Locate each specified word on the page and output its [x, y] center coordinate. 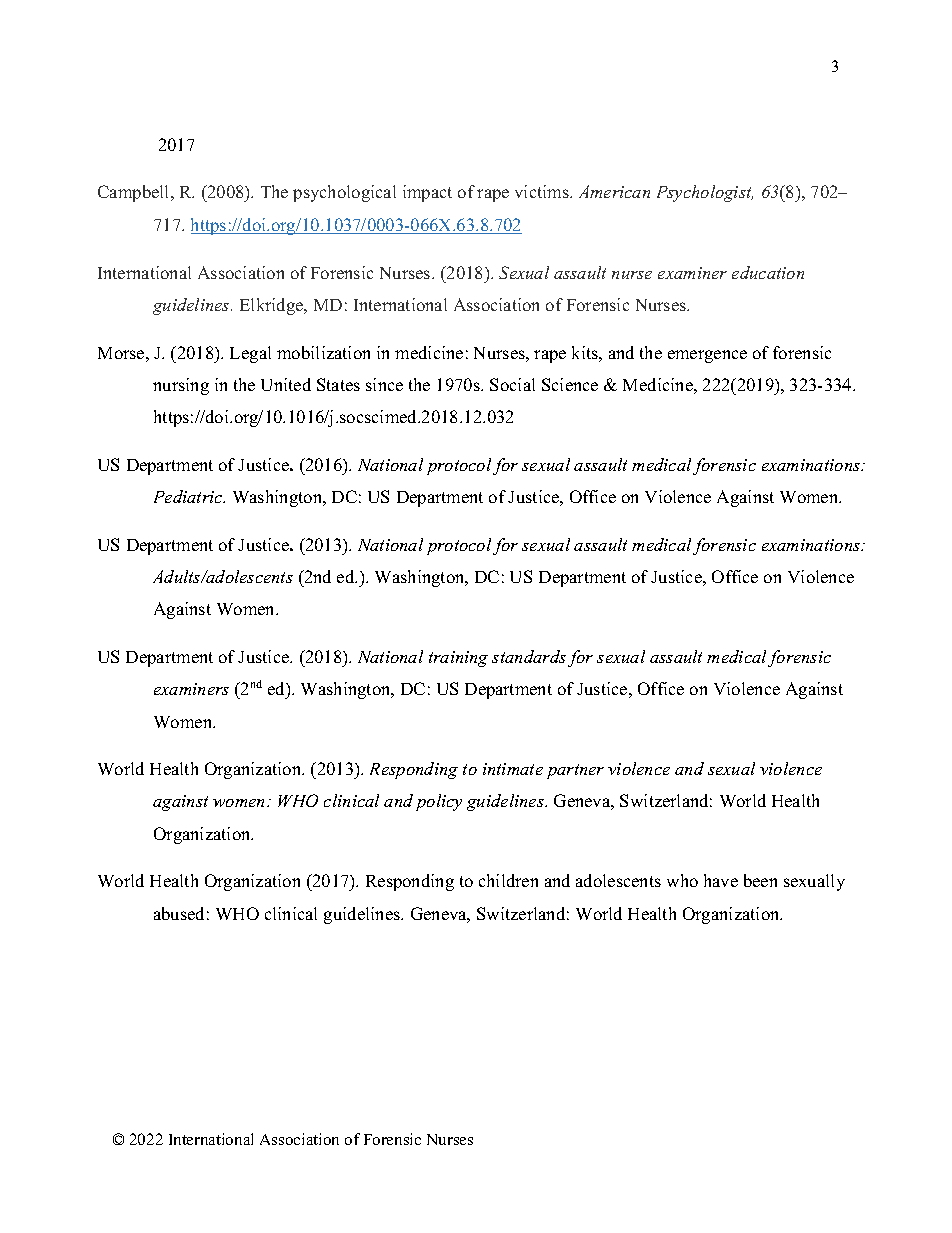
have [721, 880]
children [508, 880]
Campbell [135, 193]
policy [439, 802]
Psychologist [705, 193]
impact [427, 193]
